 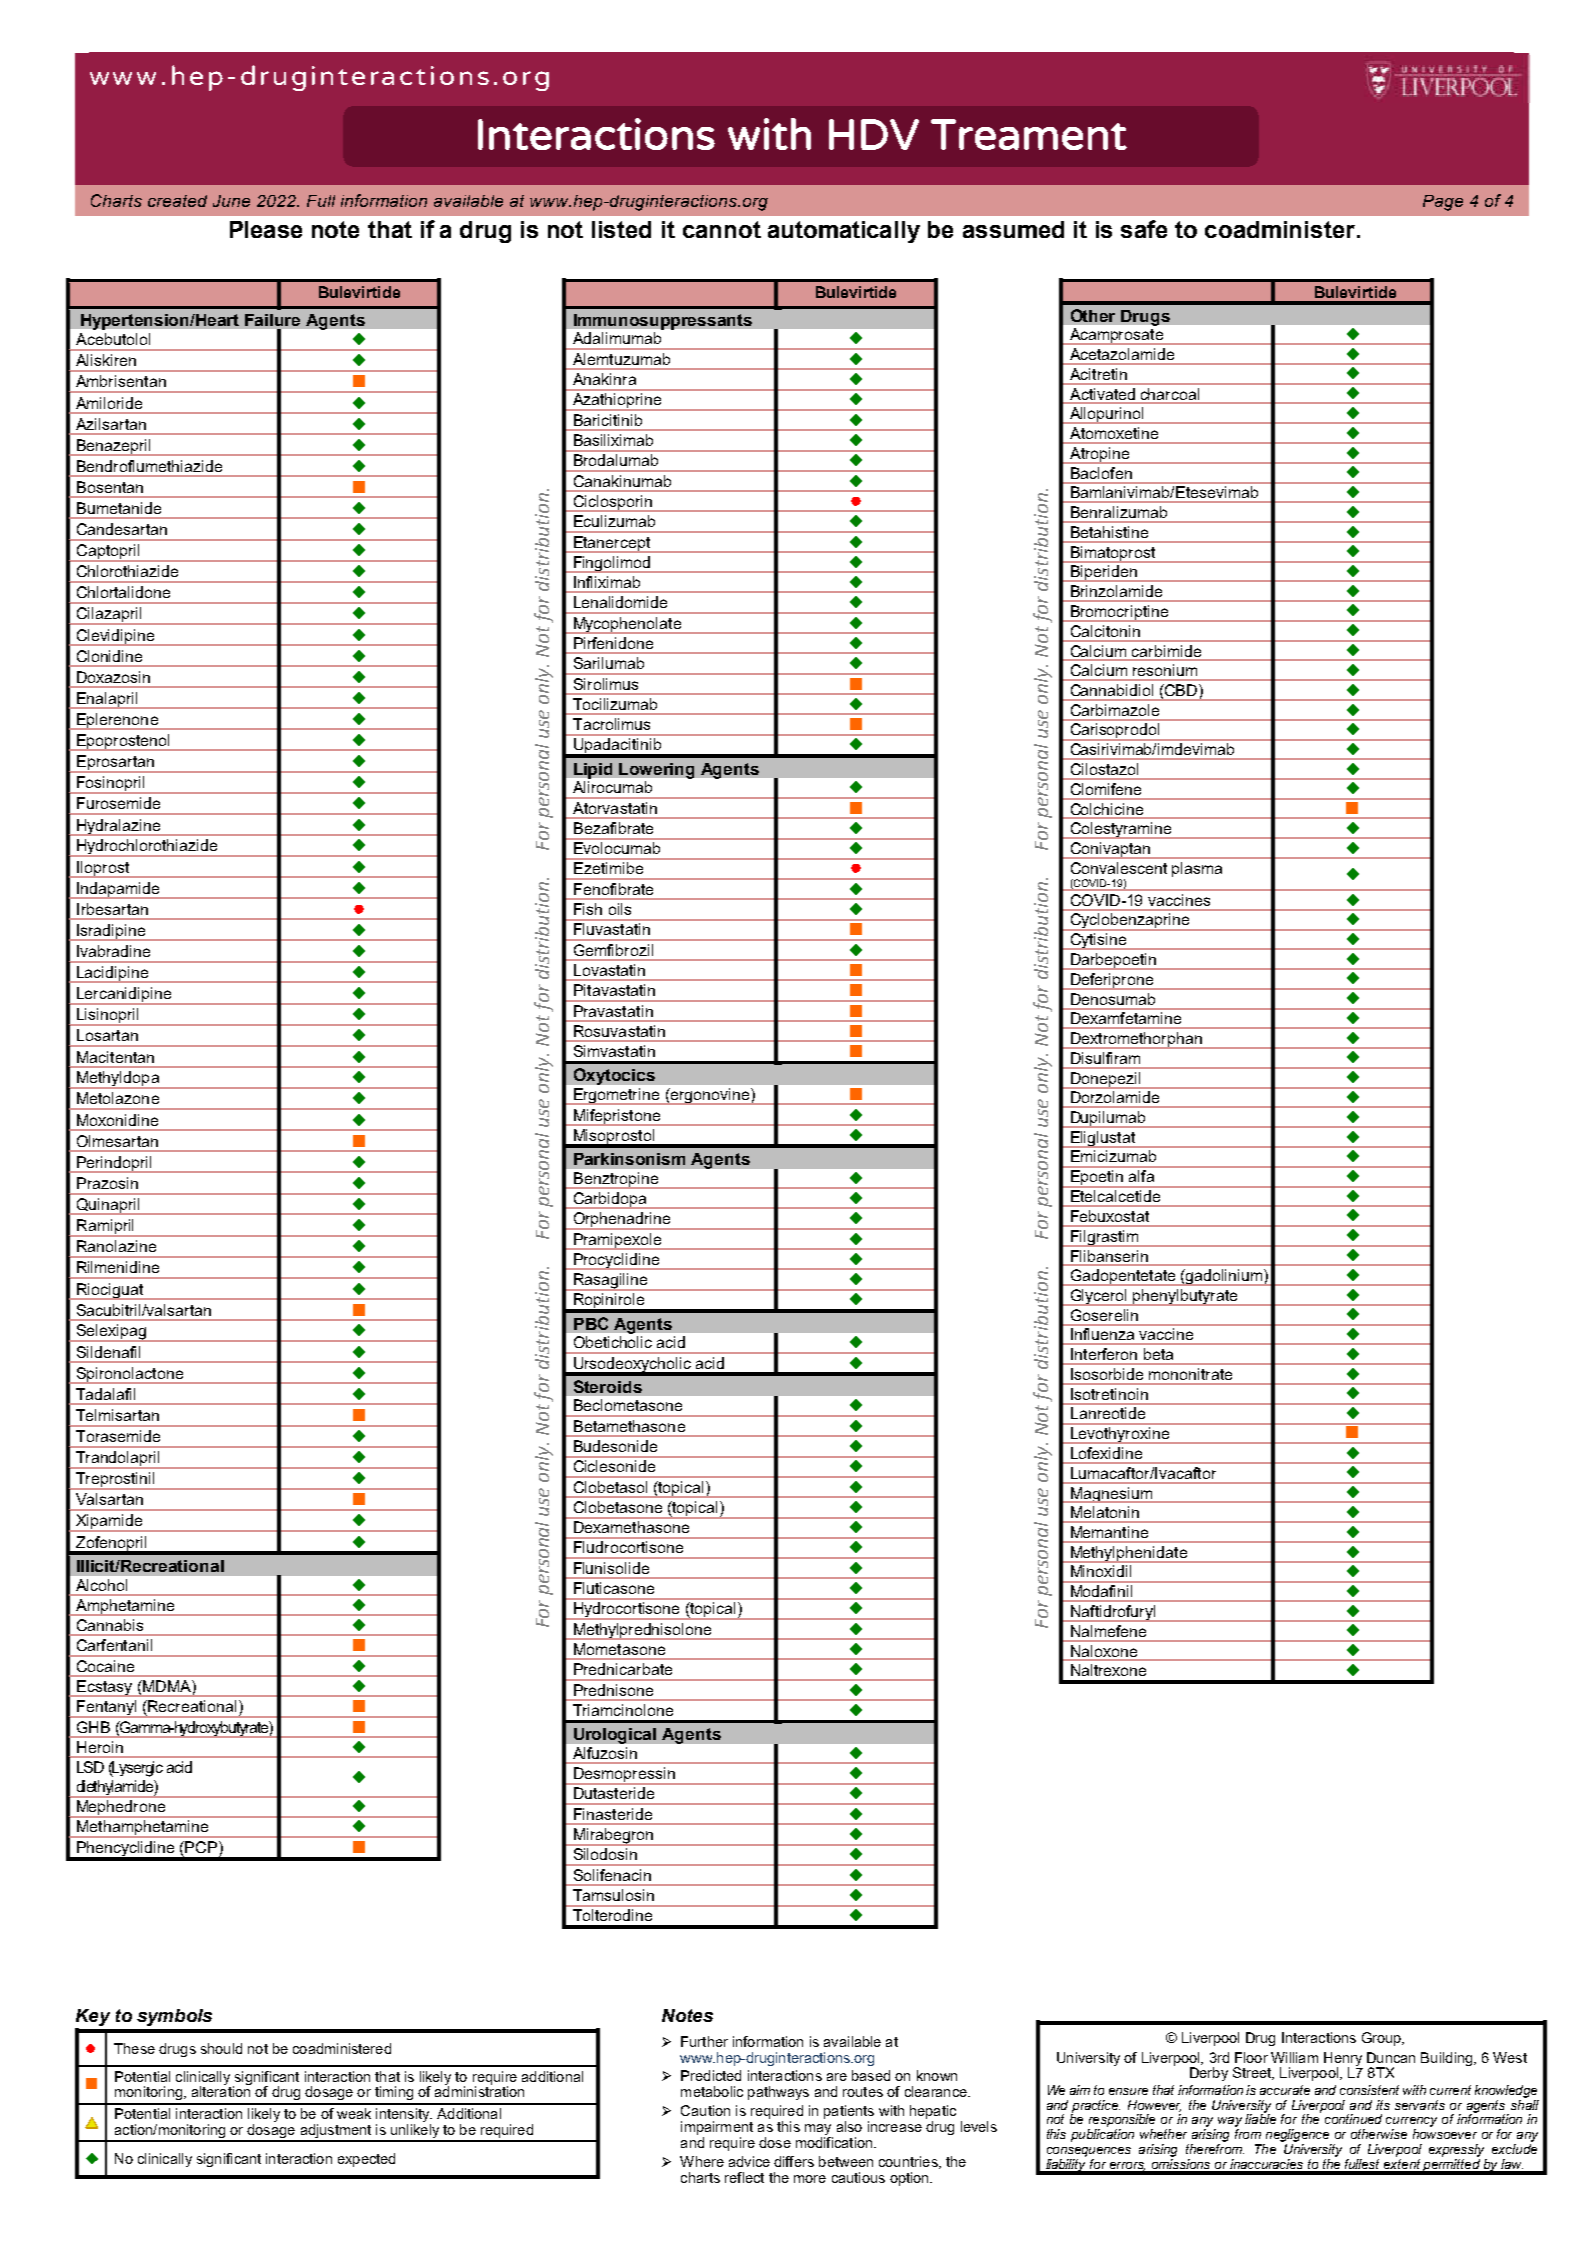 I want to click on adjustment, so click(x=336, y=2132).
